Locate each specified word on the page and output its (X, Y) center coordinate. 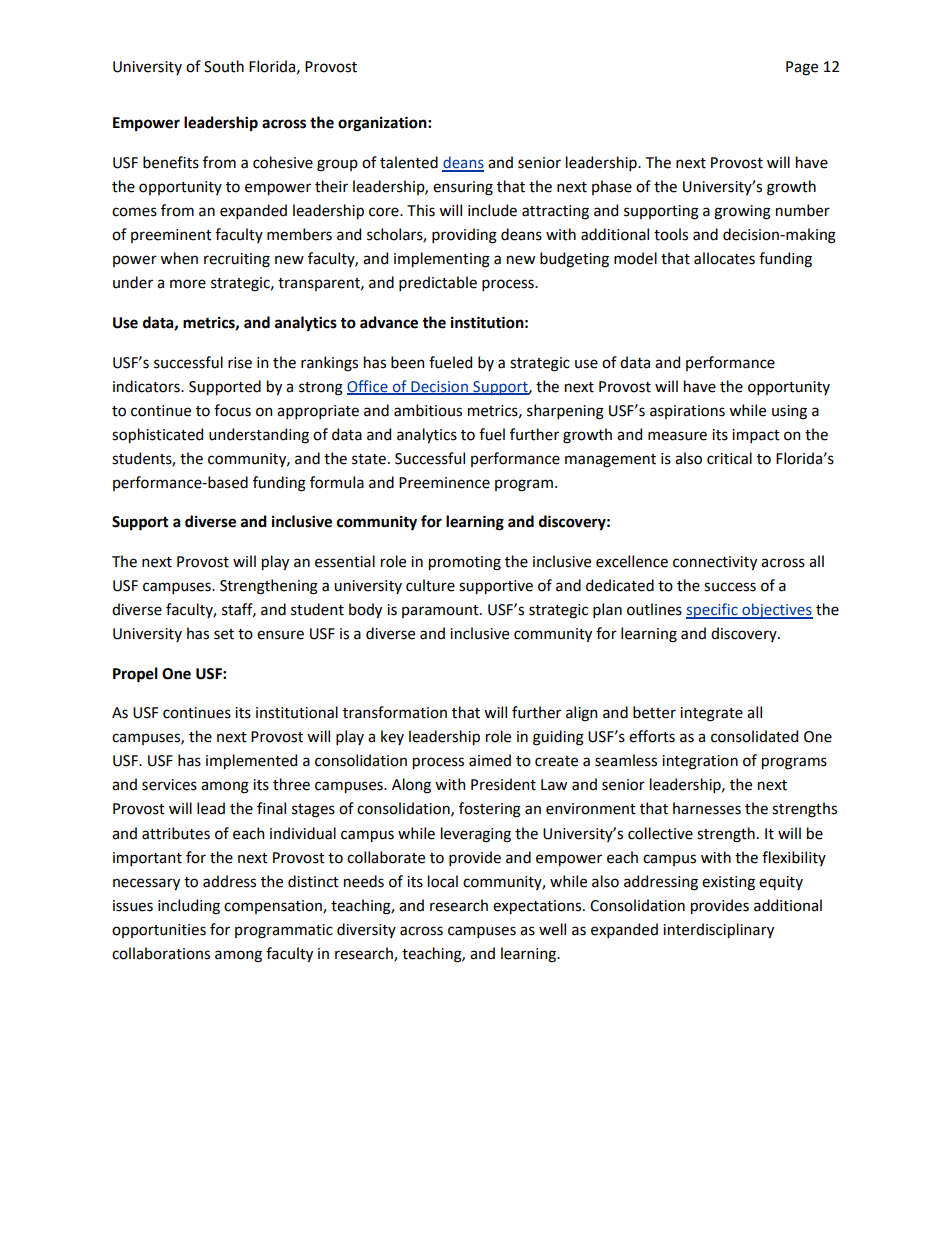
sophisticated (157, 435)
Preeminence (444, 483)
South (224, 66)
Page (802, 68)
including (189, 907)
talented (409, 162)
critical (729, 458)
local (443, 881)
